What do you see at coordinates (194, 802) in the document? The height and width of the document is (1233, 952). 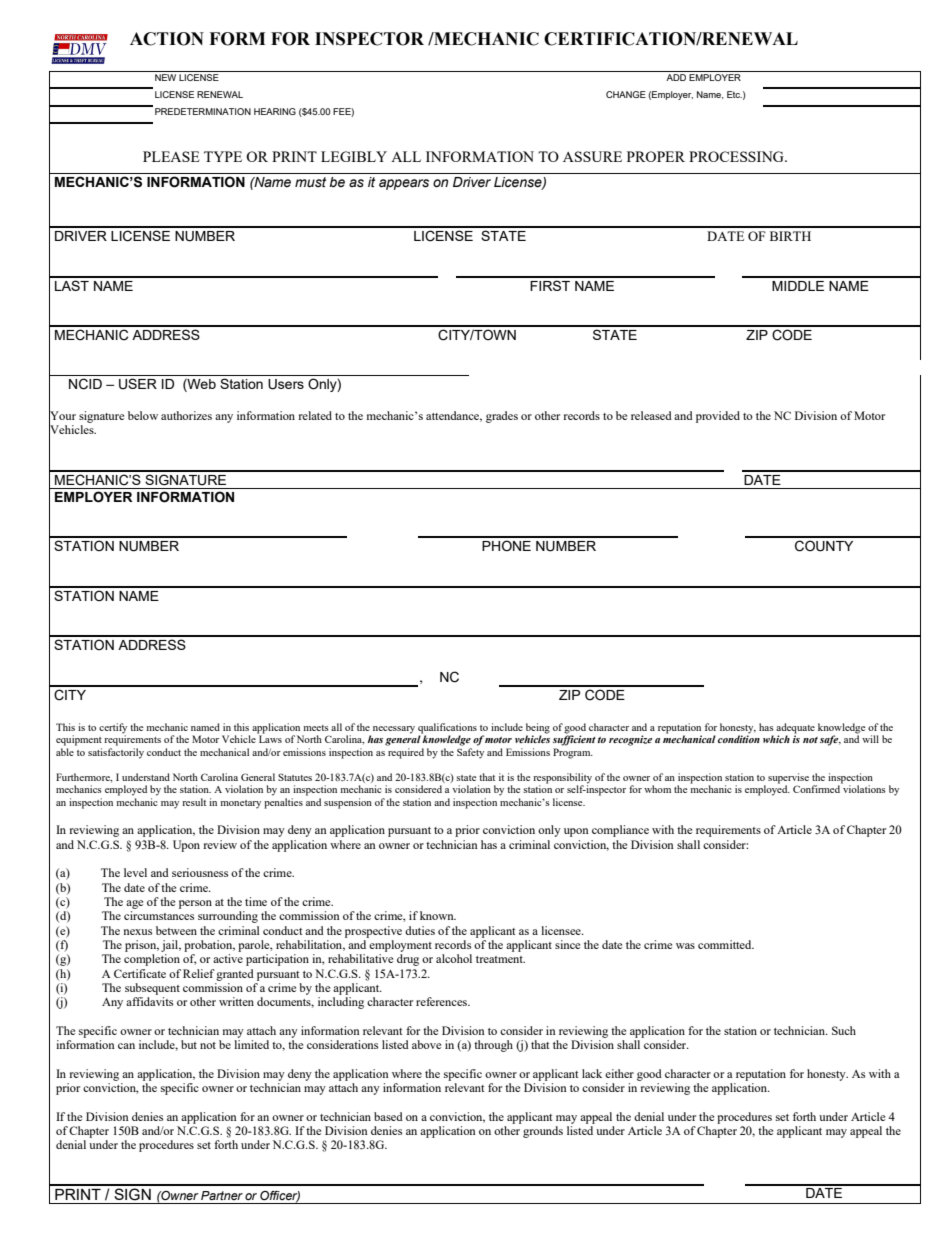 I see `result` at bounding box center [194, 802].
